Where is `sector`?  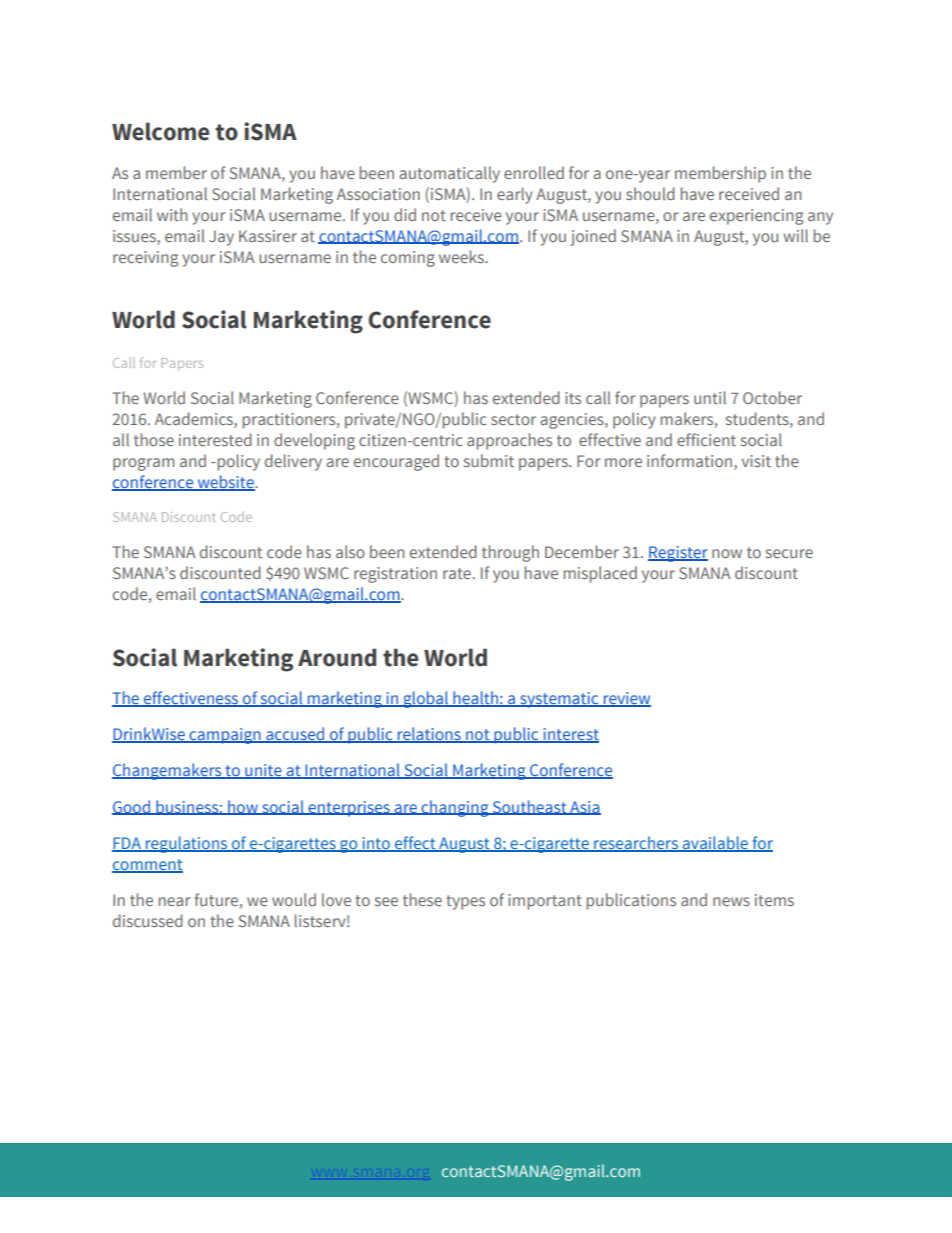 sector is located at coordinates (513, 419).
